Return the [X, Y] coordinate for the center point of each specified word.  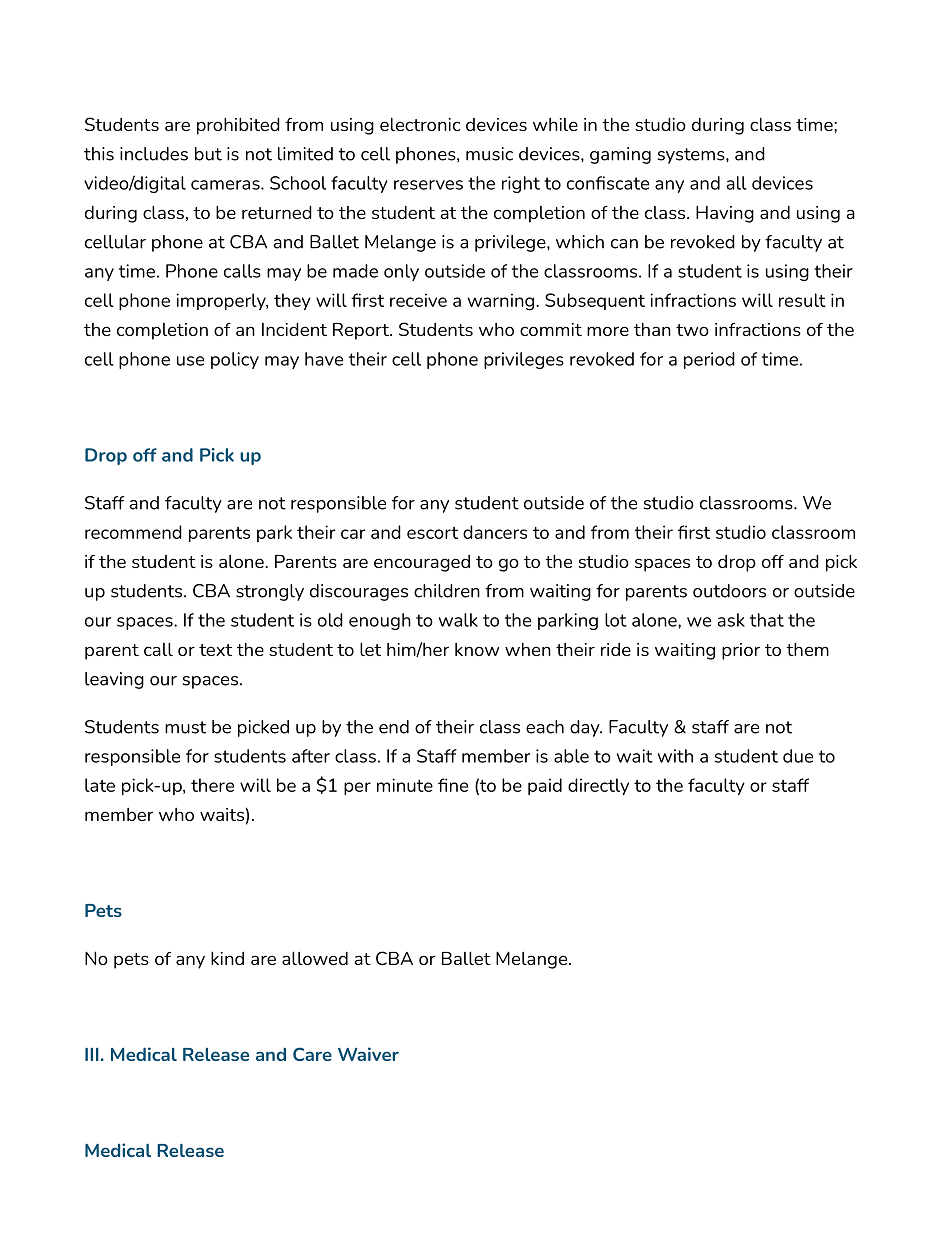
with [675, 756]
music [489, 154]
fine [453, 785]
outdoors [729, 591]
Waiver [368, 1054]
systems [692, 156]
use [190, 361]
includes [154, 154]
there [212, 785]
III [92, 1054]
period [709, 360]
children [447, 591]
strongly [270, 592]
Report [362, 331]
